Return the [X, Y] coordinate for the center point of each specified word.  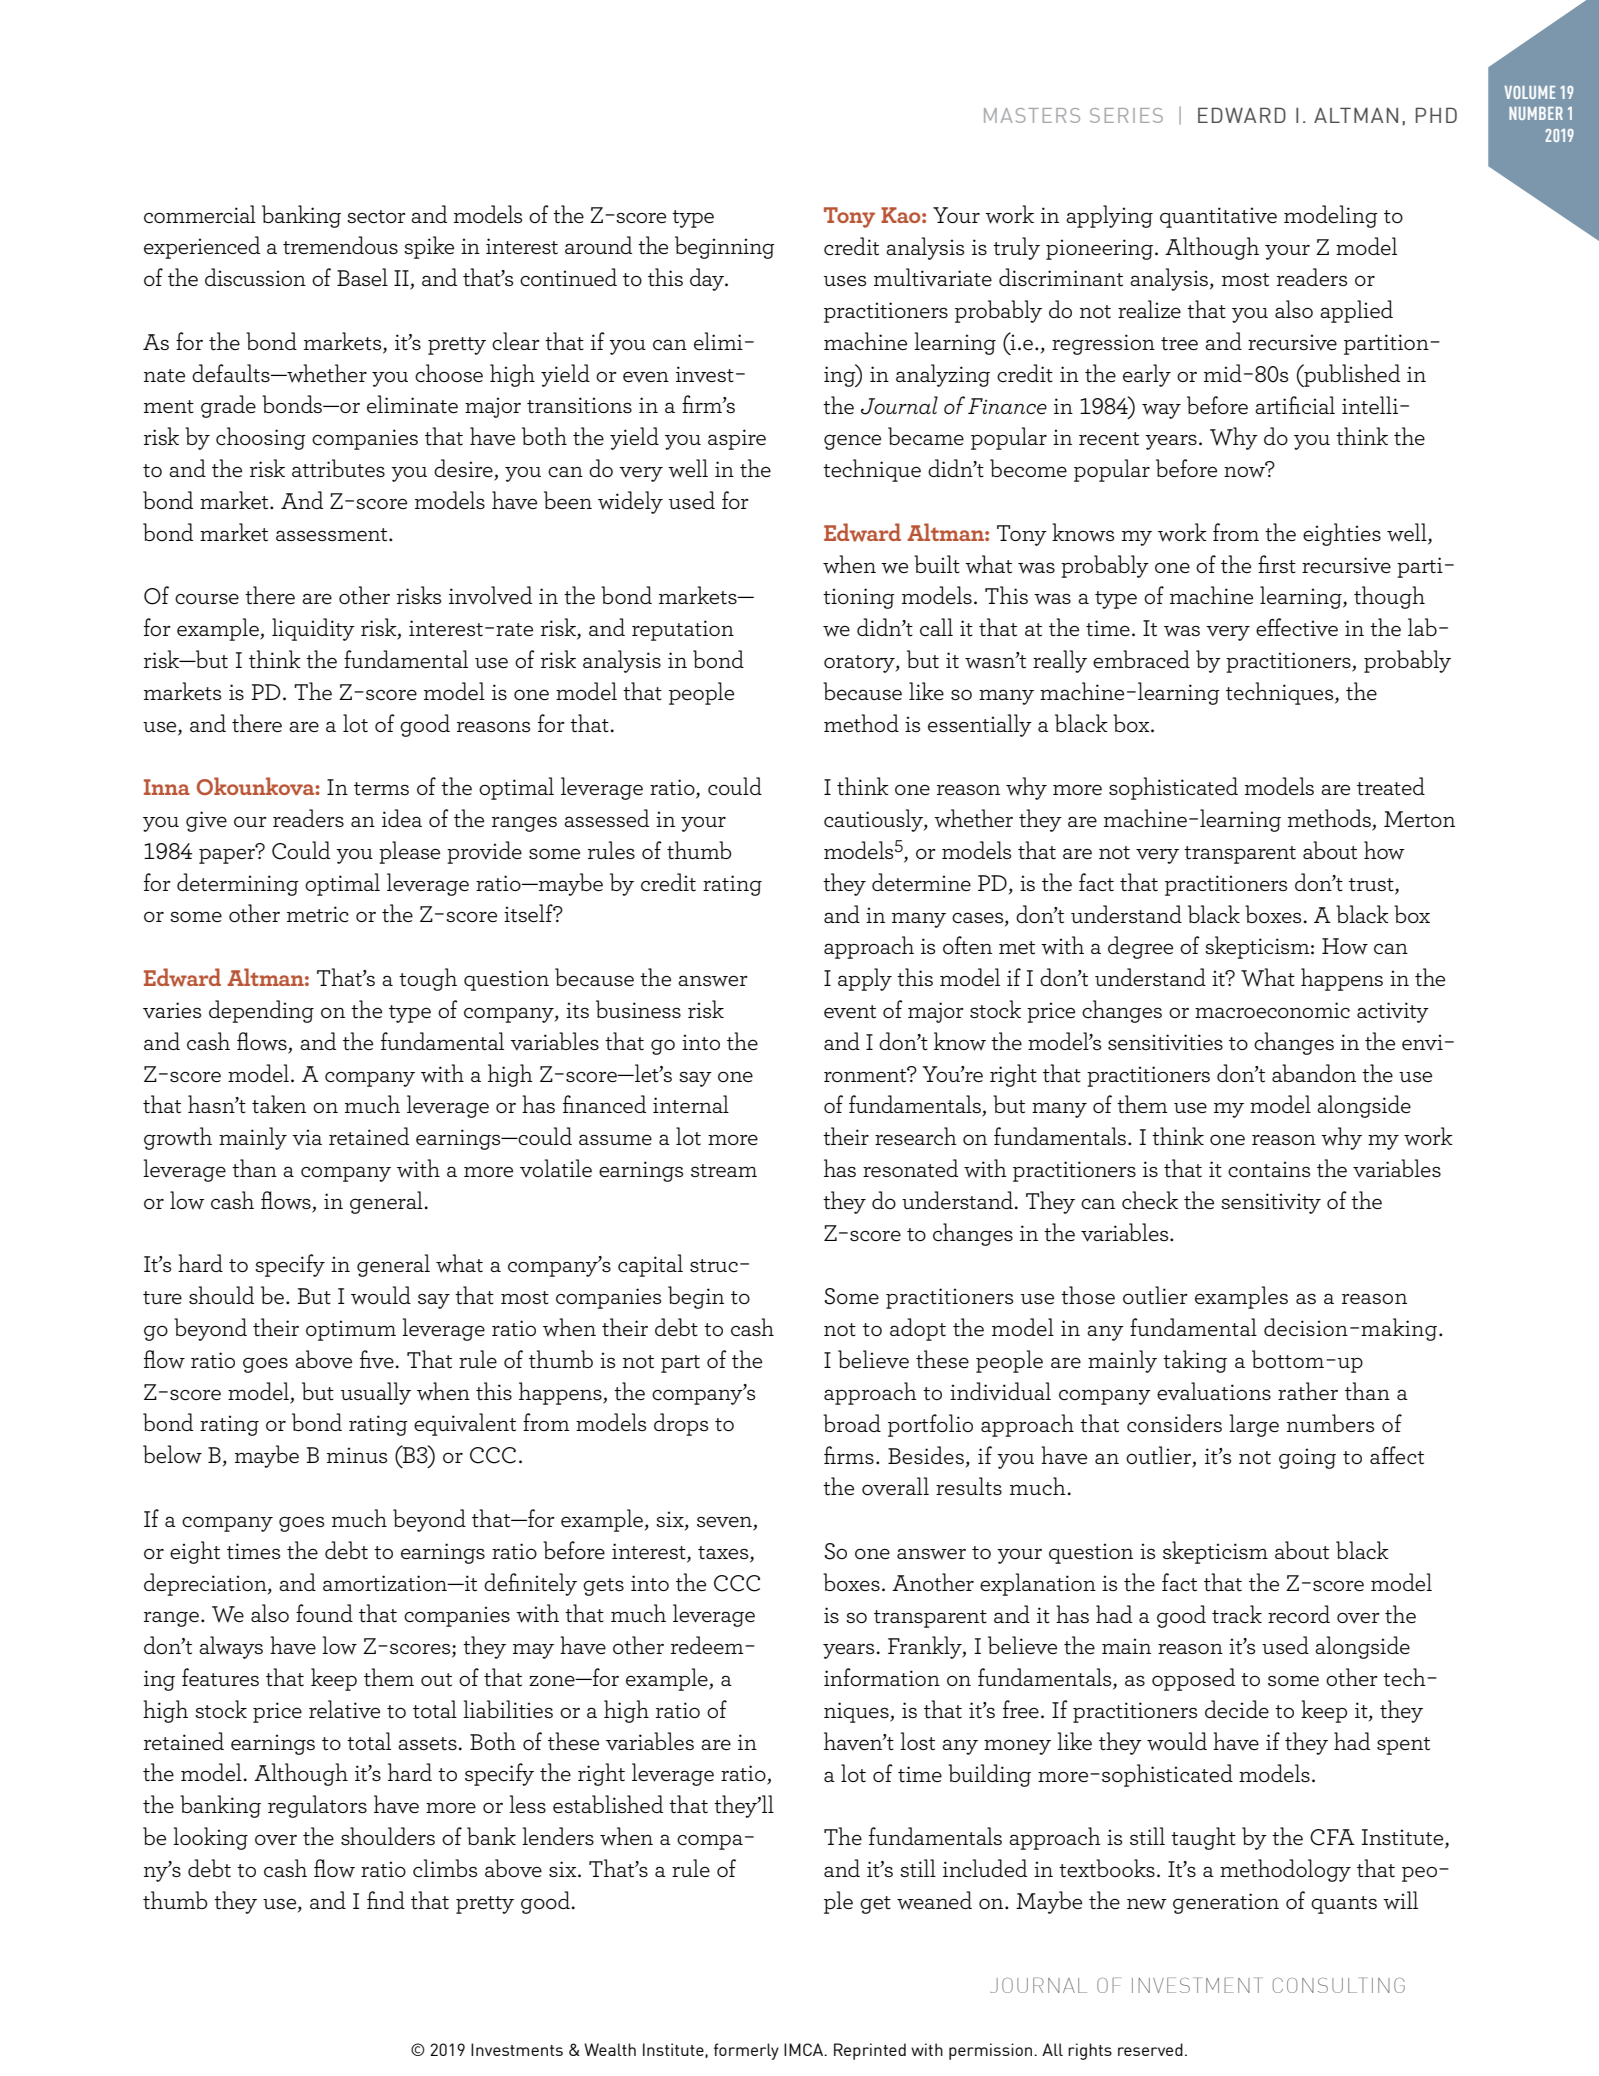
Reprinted [870, 2051]
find [386, 1900]
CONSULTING [1339, 1985]
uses [845, 280]
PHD [1436, 115]
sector [376, 216]
